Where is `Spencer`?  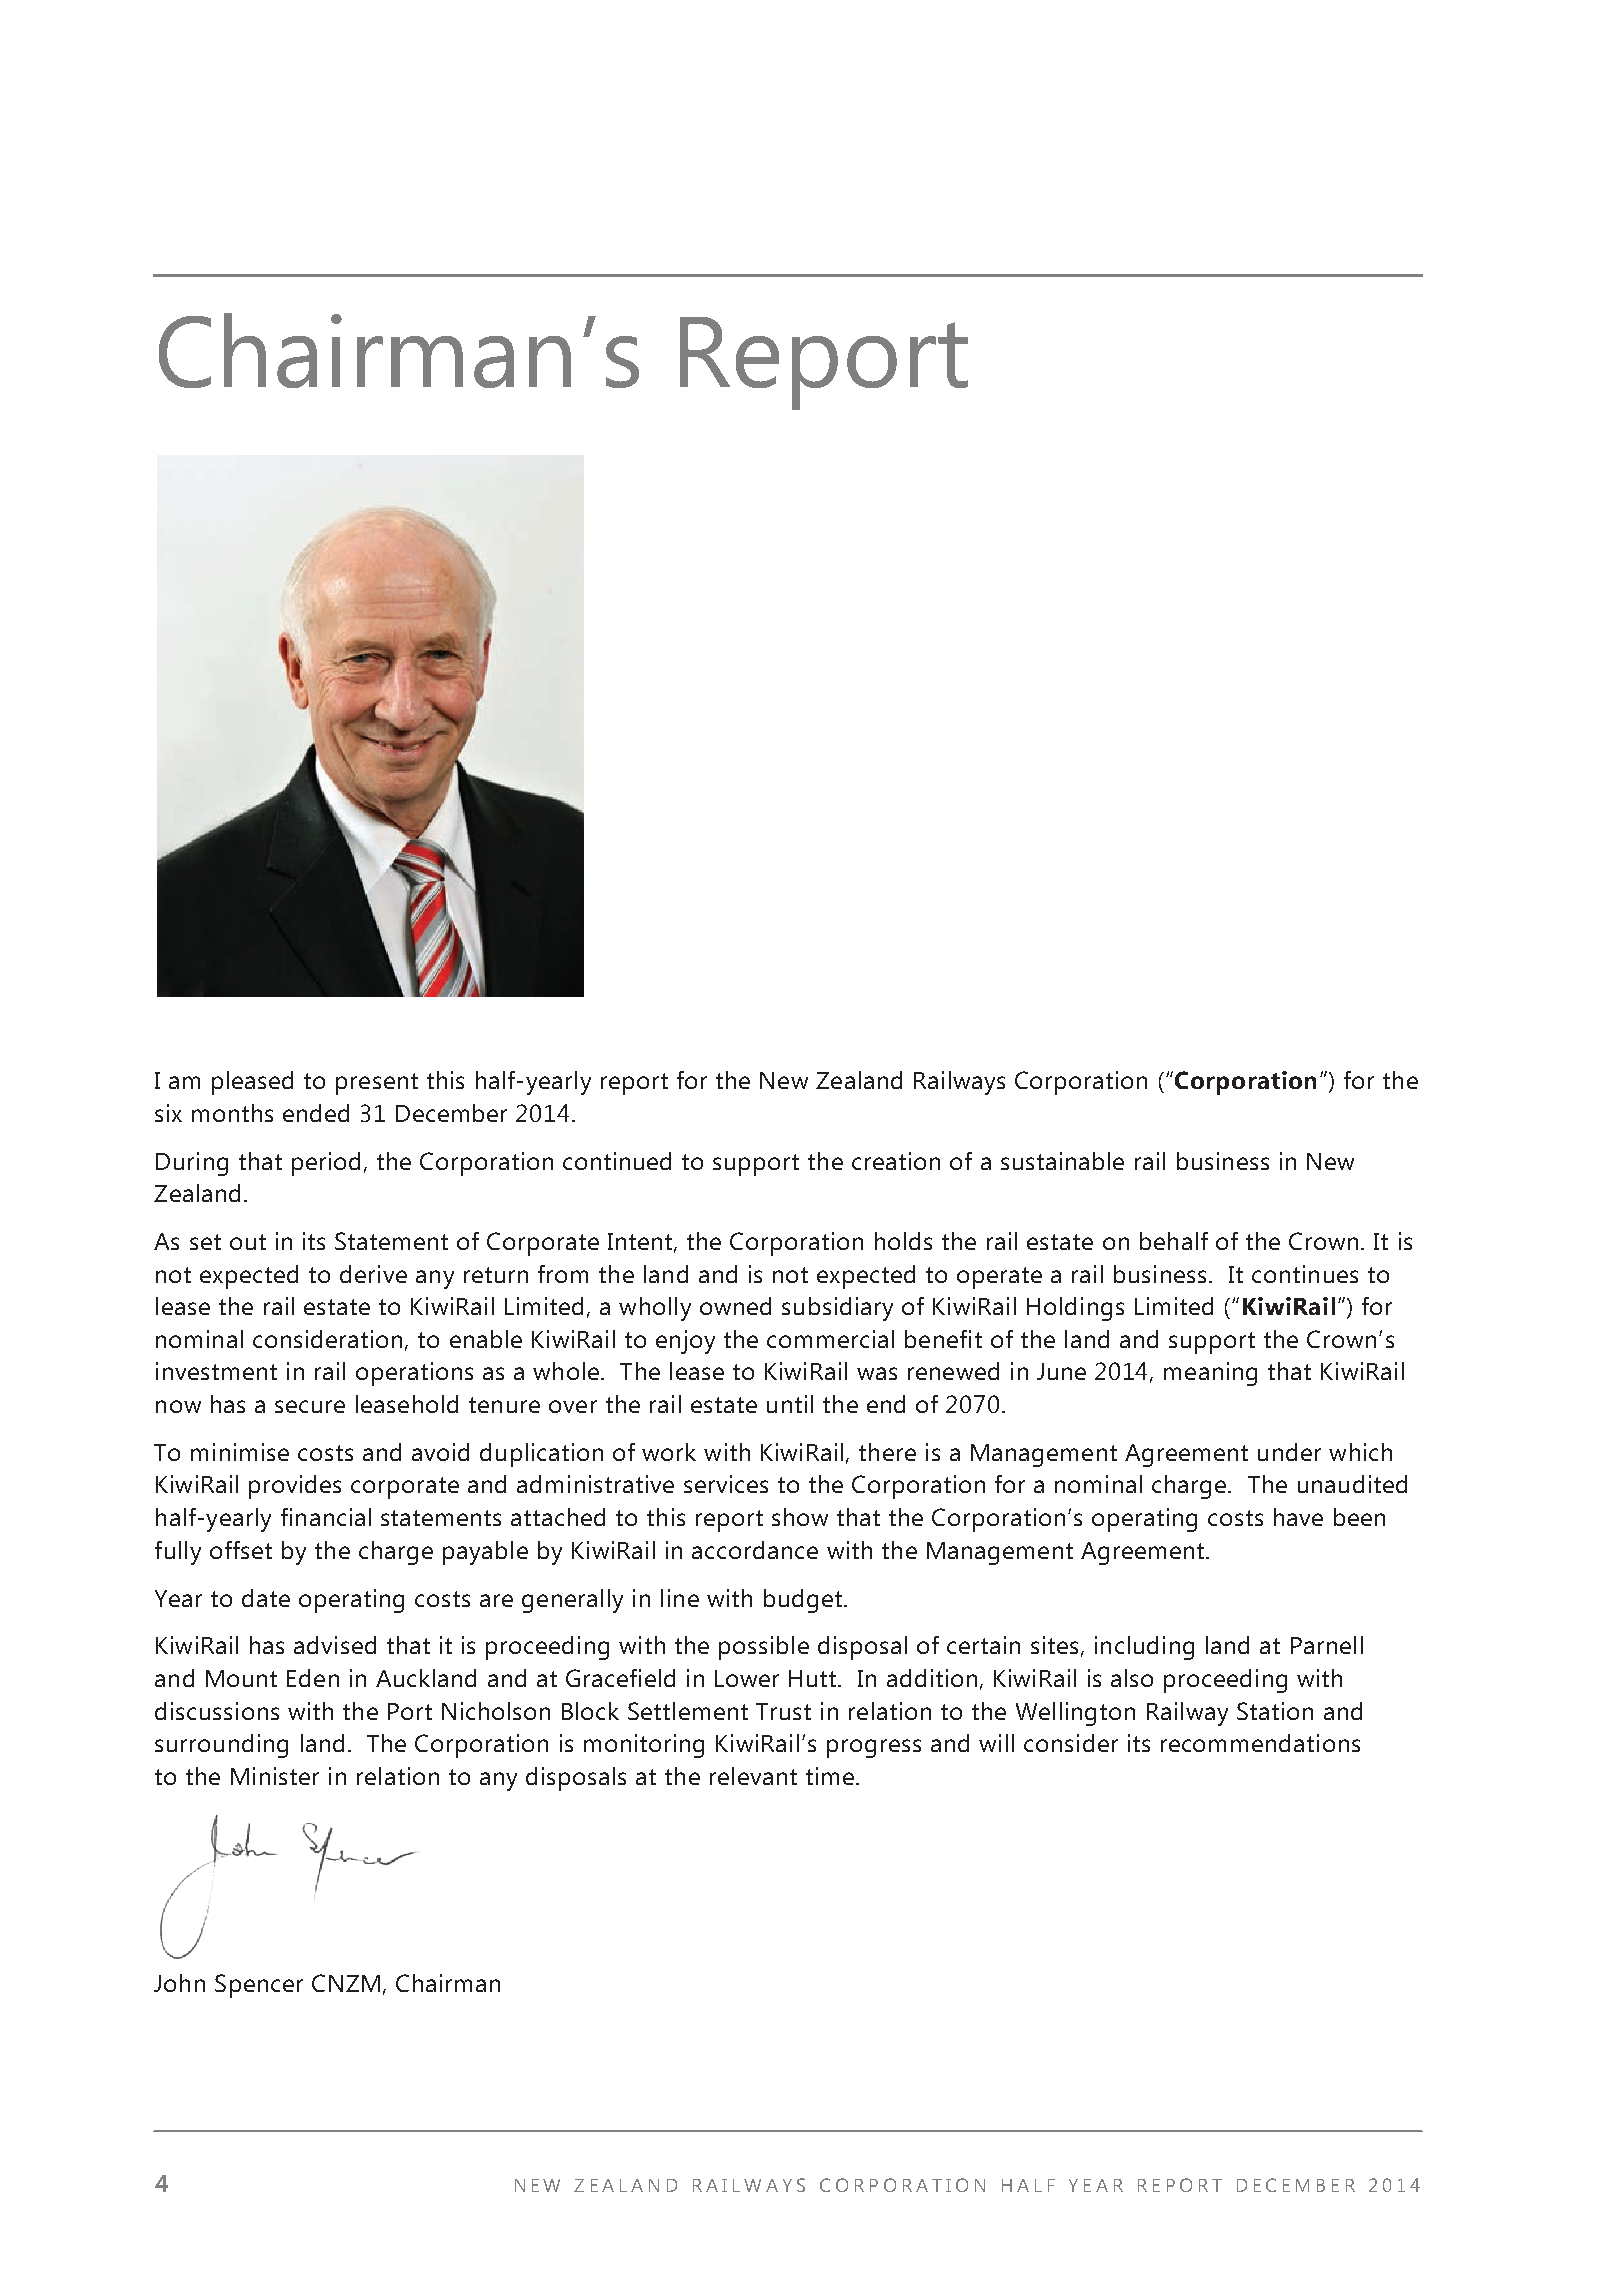
Spencer is located at coordinates (259, 1986).
